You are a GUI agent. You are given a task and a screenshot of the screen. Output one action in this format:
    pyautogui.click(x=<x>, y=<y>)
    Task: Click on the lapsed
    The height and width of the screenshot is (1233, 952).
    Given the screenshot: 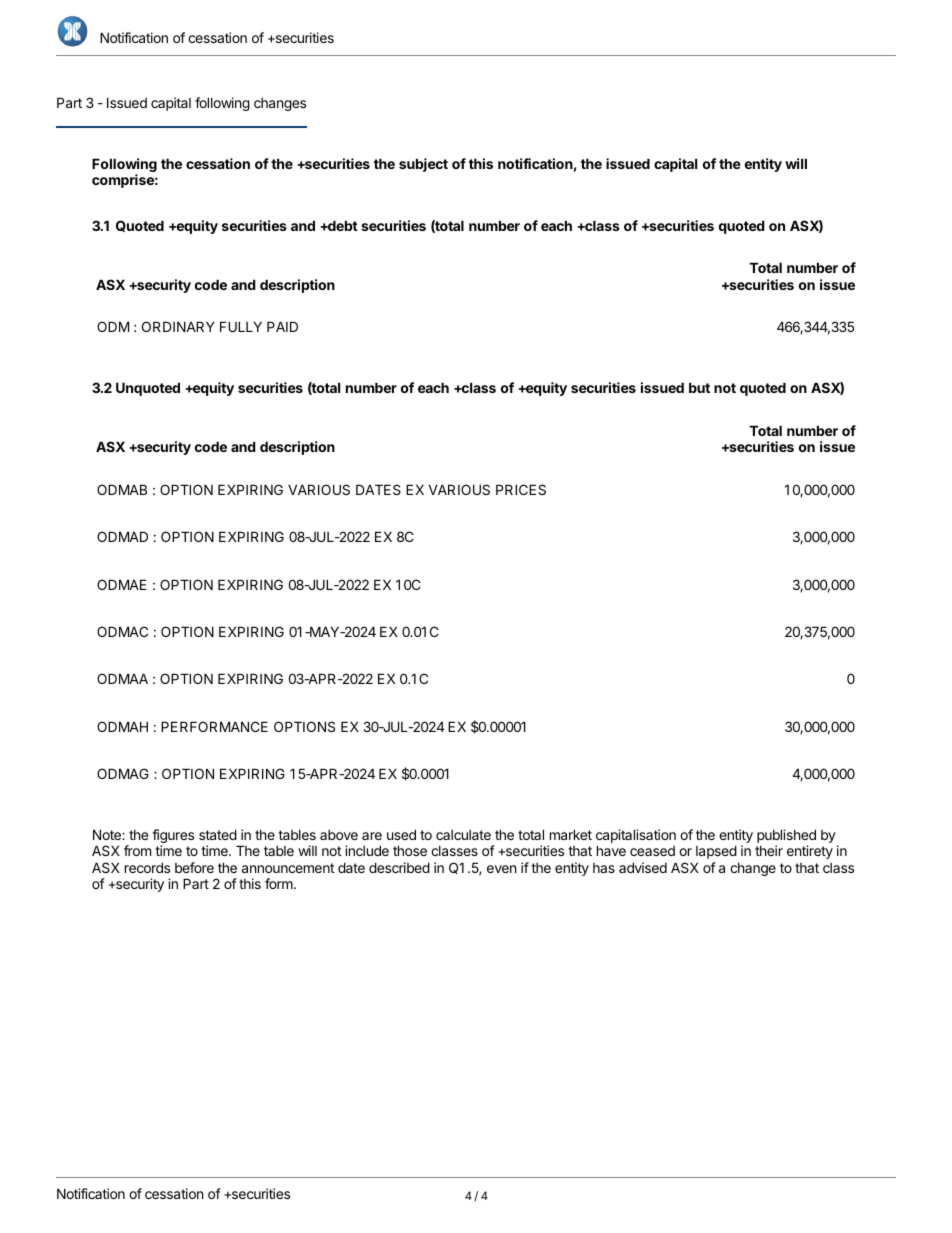 What is the action you would take?
    pyautogui.click(x=716, y=852)
